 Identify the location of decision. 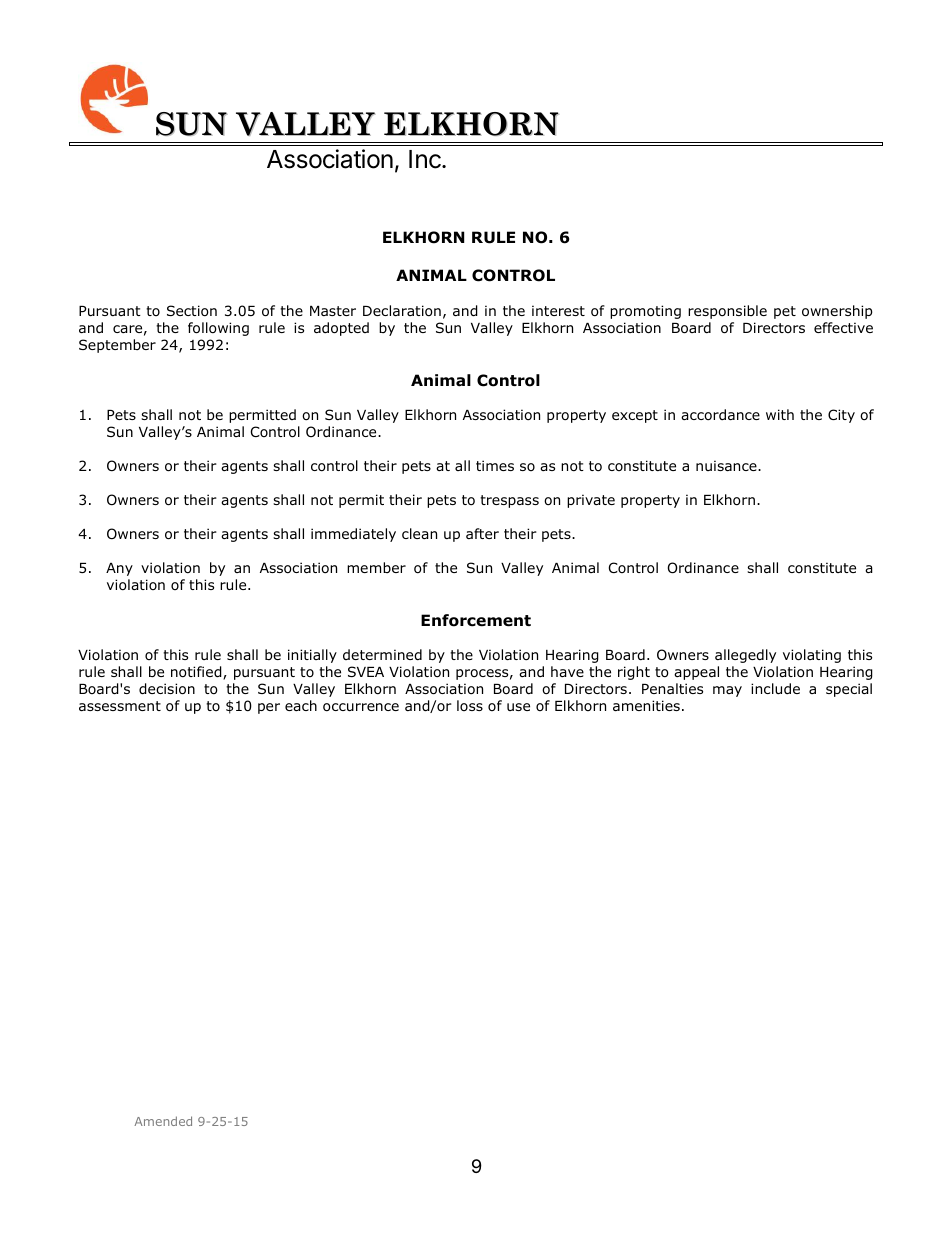
(167, 689).
